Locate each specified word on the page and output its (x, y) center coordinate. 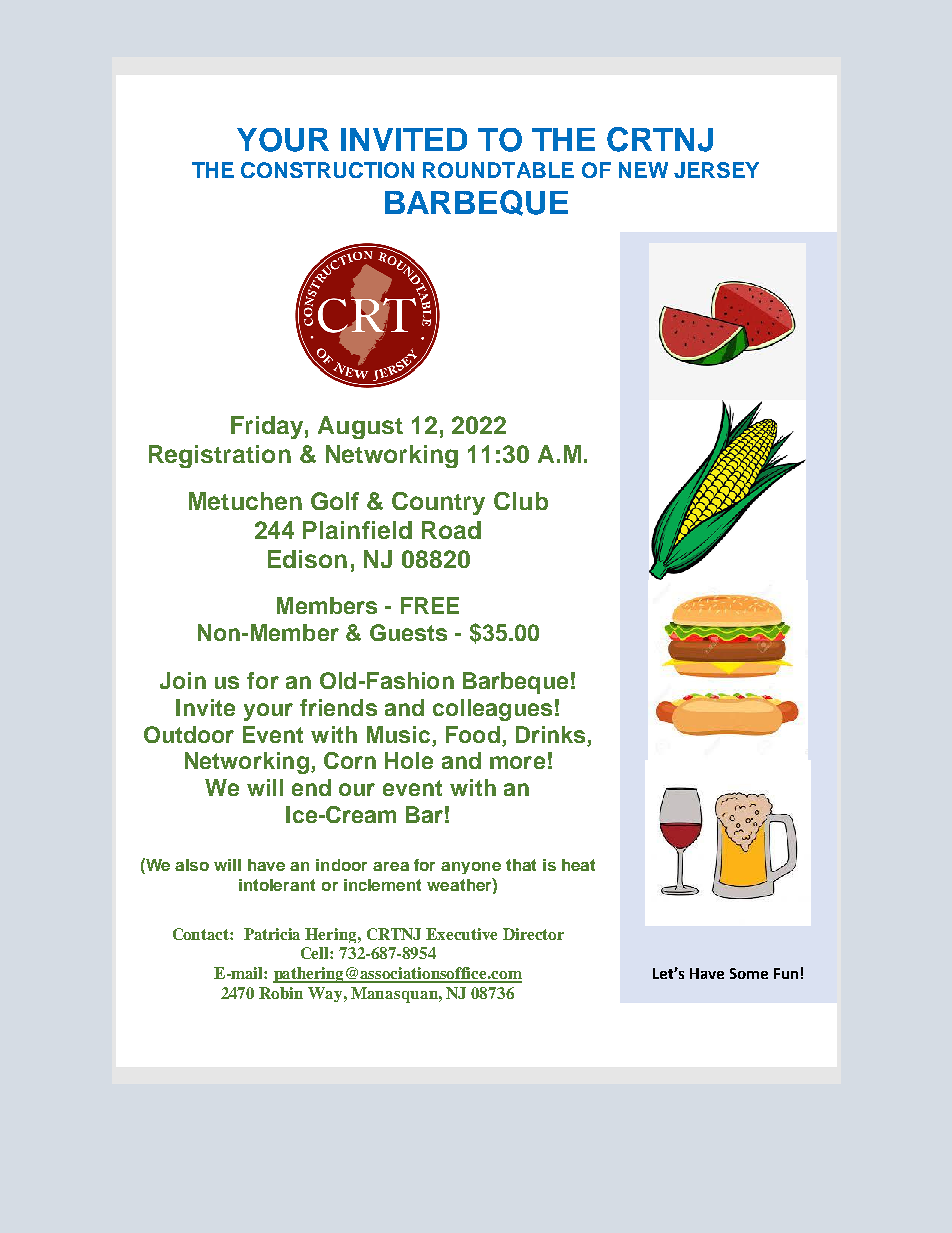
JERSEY (716, 170)
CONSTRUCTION (327, 170)
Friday (267, 427)
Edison (307, 559)
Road (451, 530)
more (517, 762)
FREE (430, 605)
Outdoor (189, 734)
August (360, 427)
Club (521, 501)
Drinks (550, 734)
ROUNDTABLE (498, 170)
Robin (281, 993)
